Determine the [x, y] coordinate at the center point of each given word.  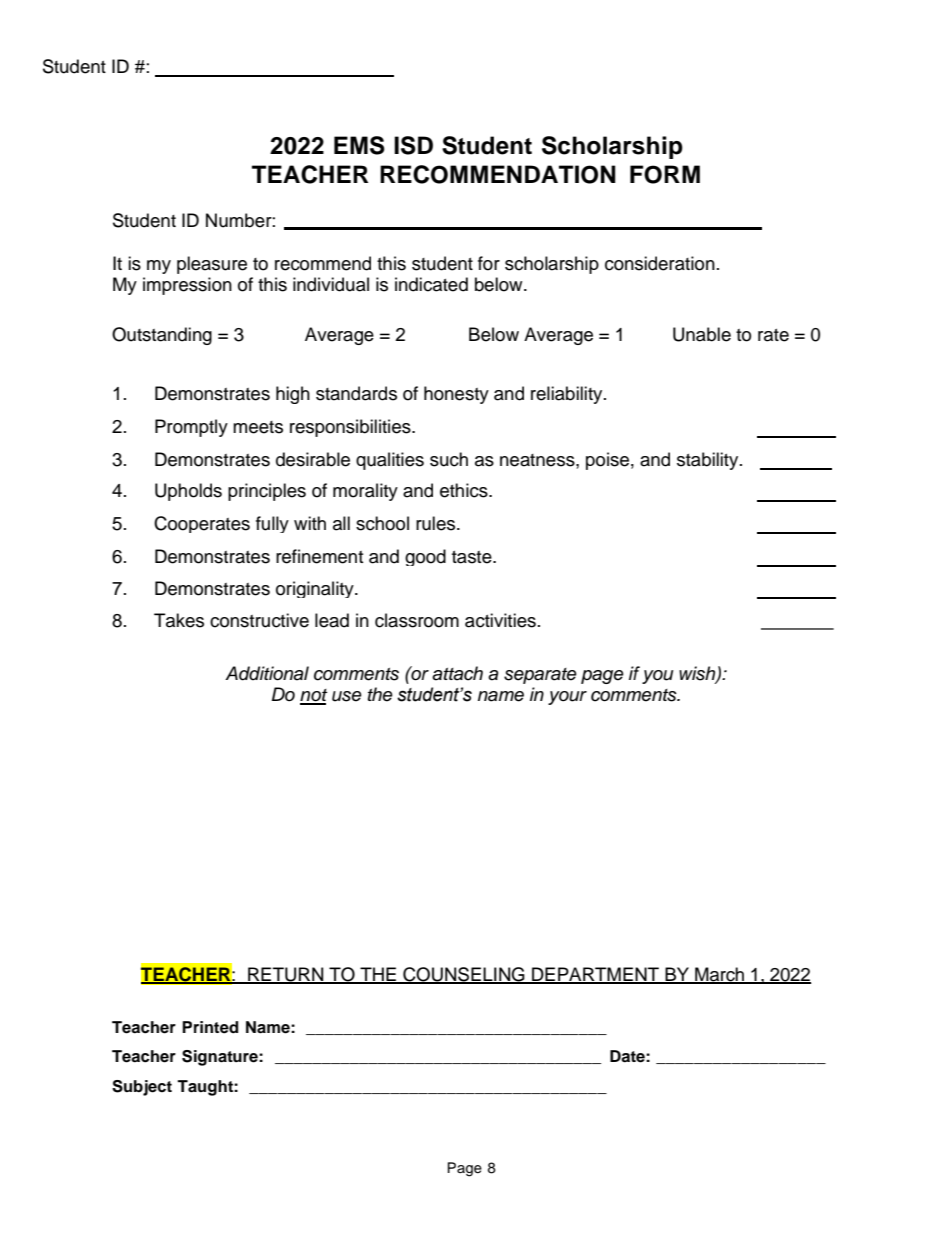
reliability [568, 395]
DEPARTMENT [596, 975]
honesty [456, 395]
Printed [210, 1027]
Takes [179, 620]
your [567, 698]
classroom [417, 620]
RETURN [286, 975]
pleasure [212, 265]
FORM [665, 174]
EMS [359, 145]
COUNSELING [464, 975]
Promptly [191, 428]
